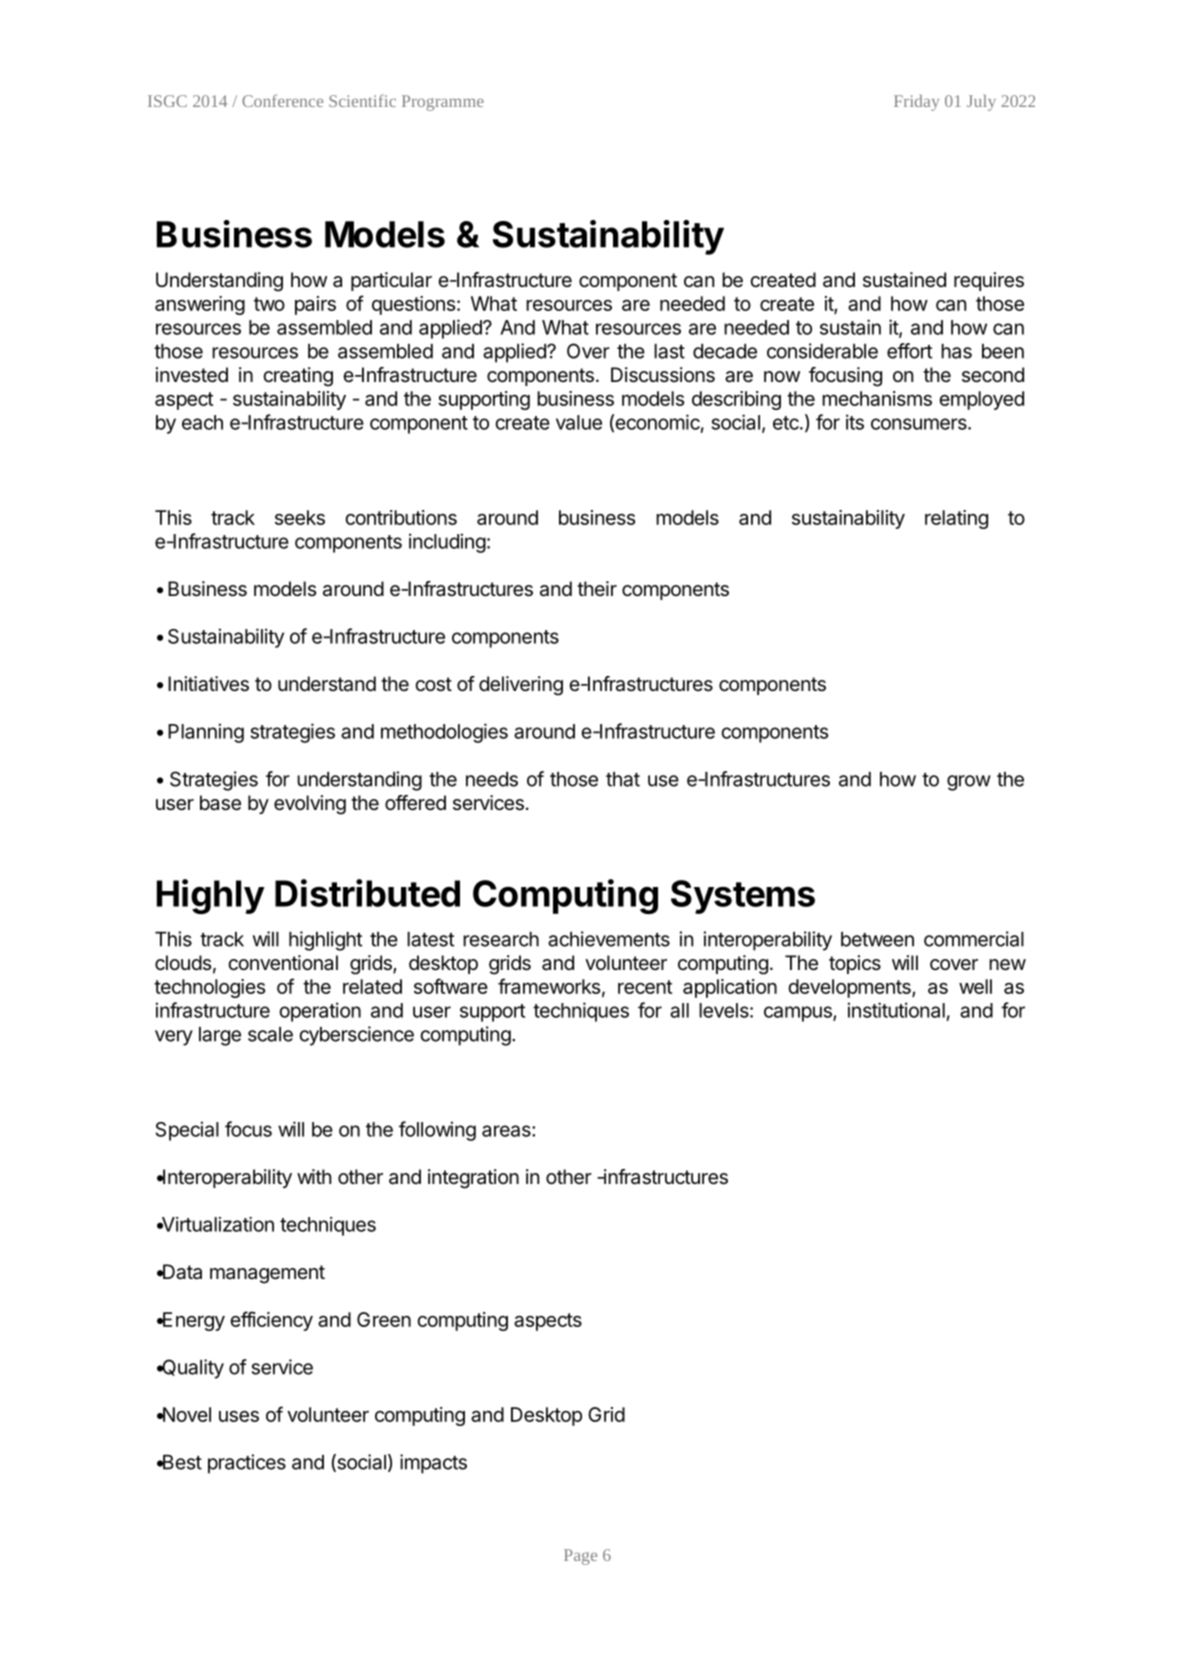 The height and width of the page is (1668, 1179). What do you see at coordinates (549, 986) in the page?
I see `frameworks` at bounding box center [549, 986].
